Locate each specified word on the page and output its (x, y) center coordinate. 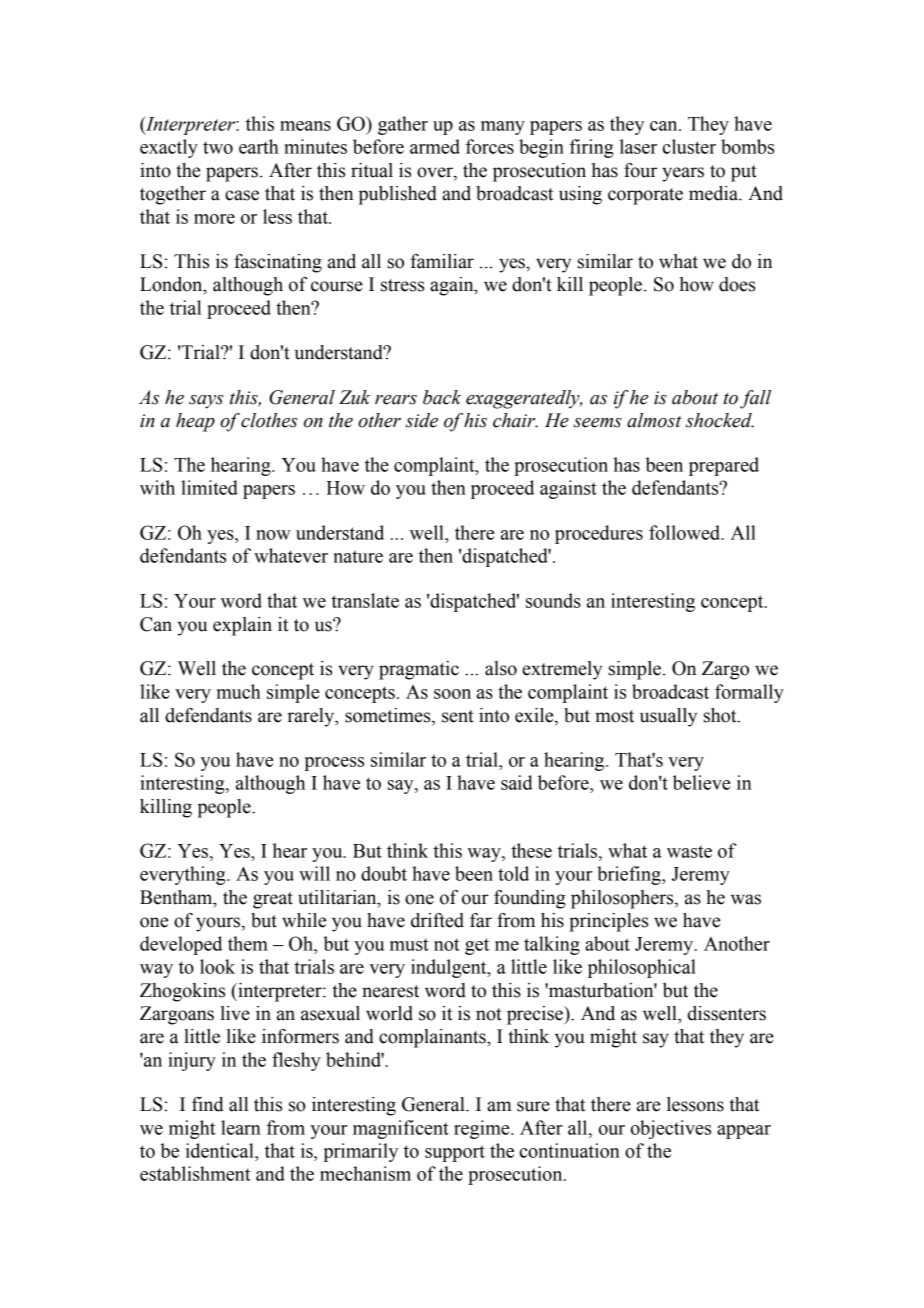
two (218, 147)
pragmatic (419, 670)
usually (668, 717)
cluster (689, 146)
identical (221, 1150)
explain (242, 626)
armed (435, 146)
